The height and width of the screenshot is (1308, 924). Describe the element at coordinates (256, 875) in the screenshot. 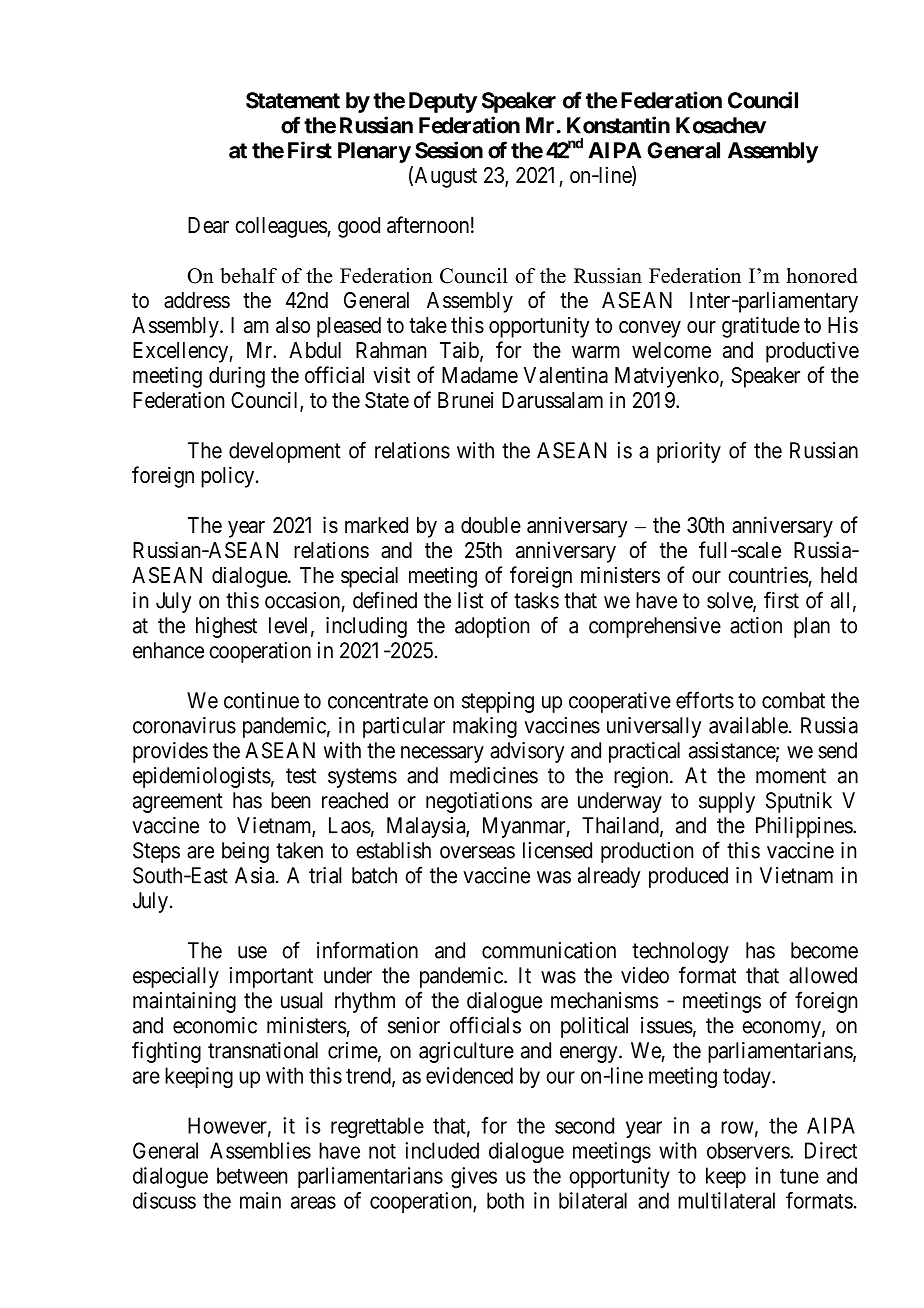

I see `Asia` at that location.
